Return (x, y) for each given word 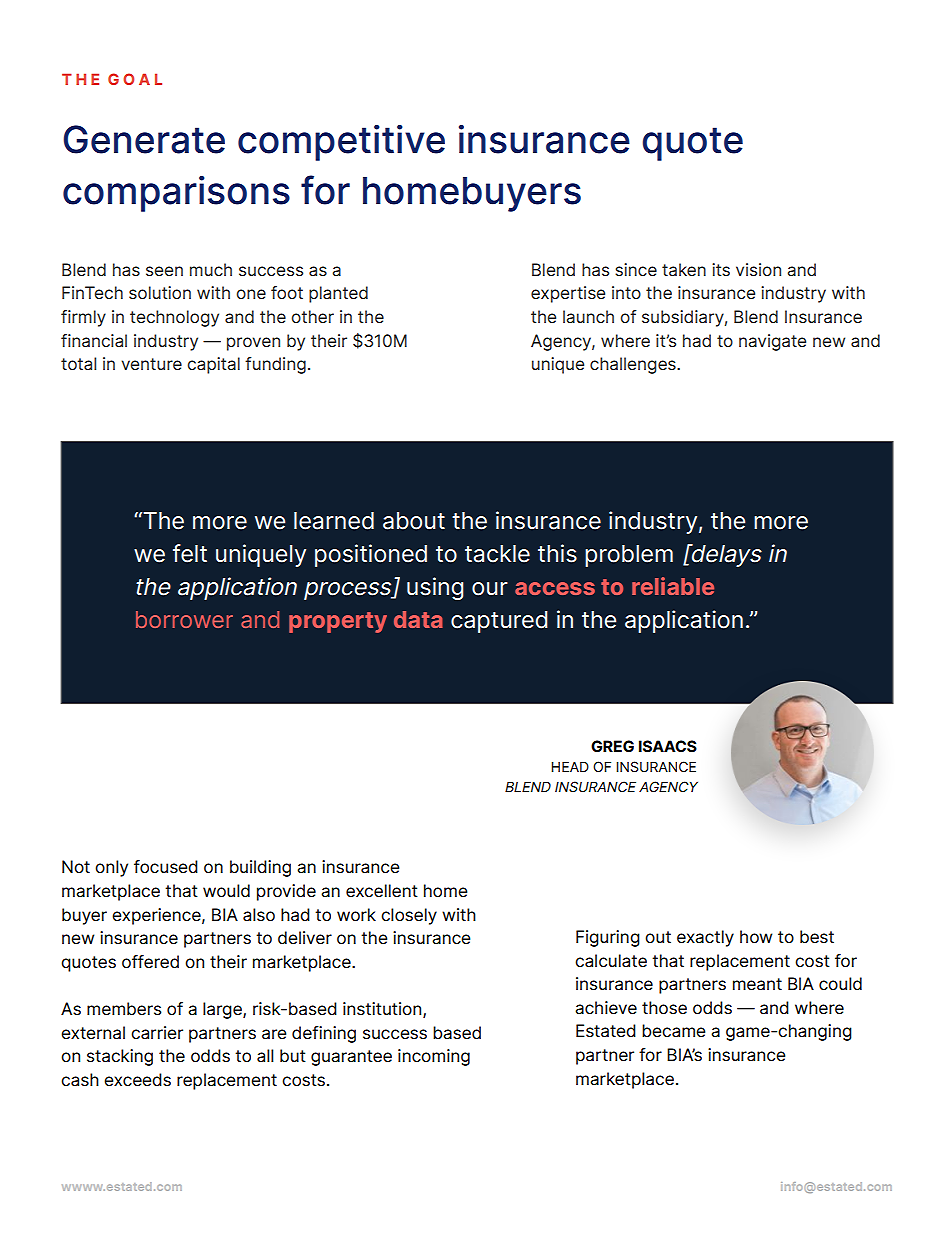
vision (758, 269)
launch (588, 316)
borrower (184, 619)
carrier (157, 1033)
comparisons (176, 194)
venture (151, 364)
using (435, 588)
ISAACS (668, 746)
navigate (772, 342)
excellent (382, 891)
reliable (673, 586)
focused (166, 867)
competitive (341, 143)
